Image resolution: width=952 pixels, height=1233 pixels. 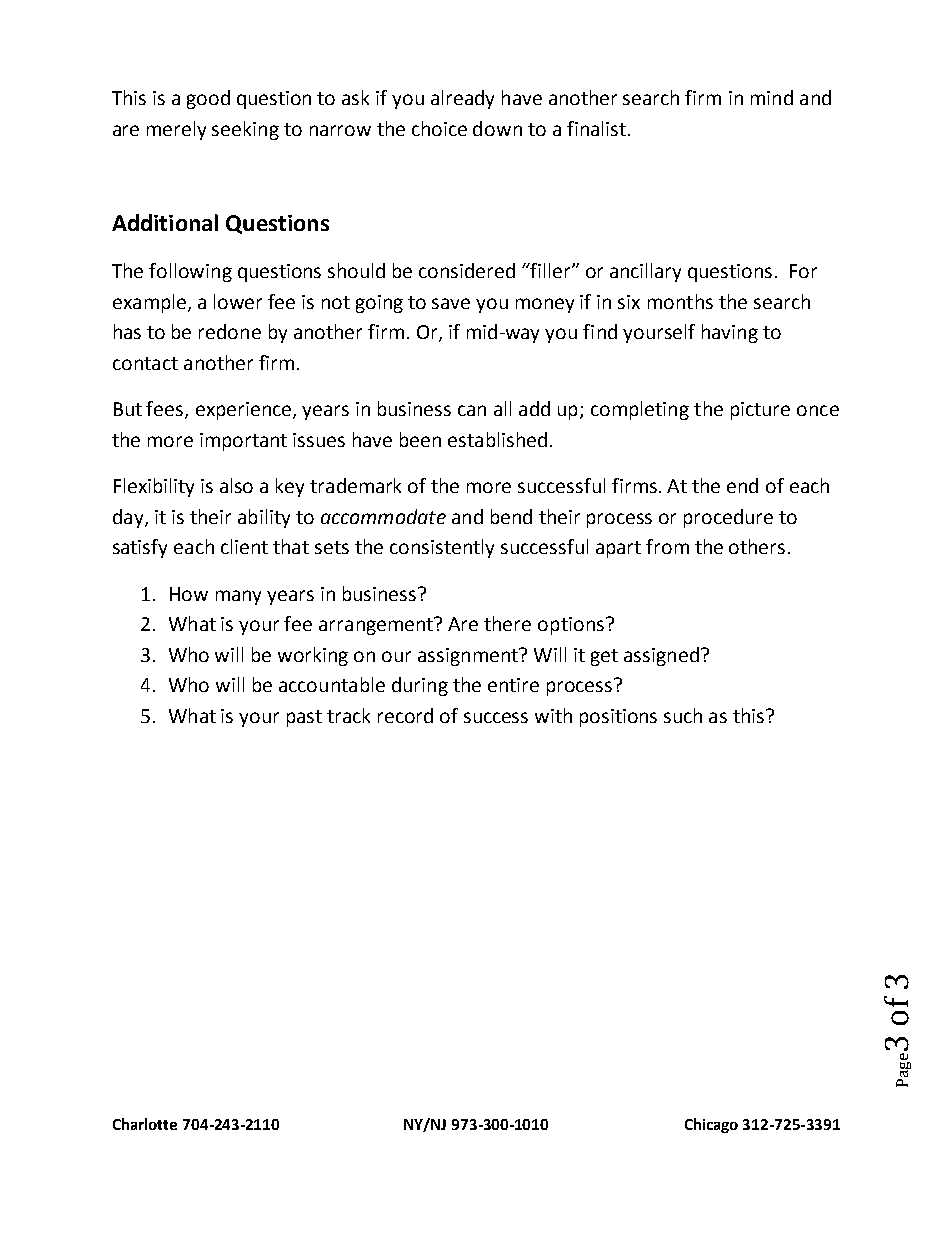 What do you see at coordinates (772, 97) in the image?
I see `mind` at bounding box center [772, 97].
